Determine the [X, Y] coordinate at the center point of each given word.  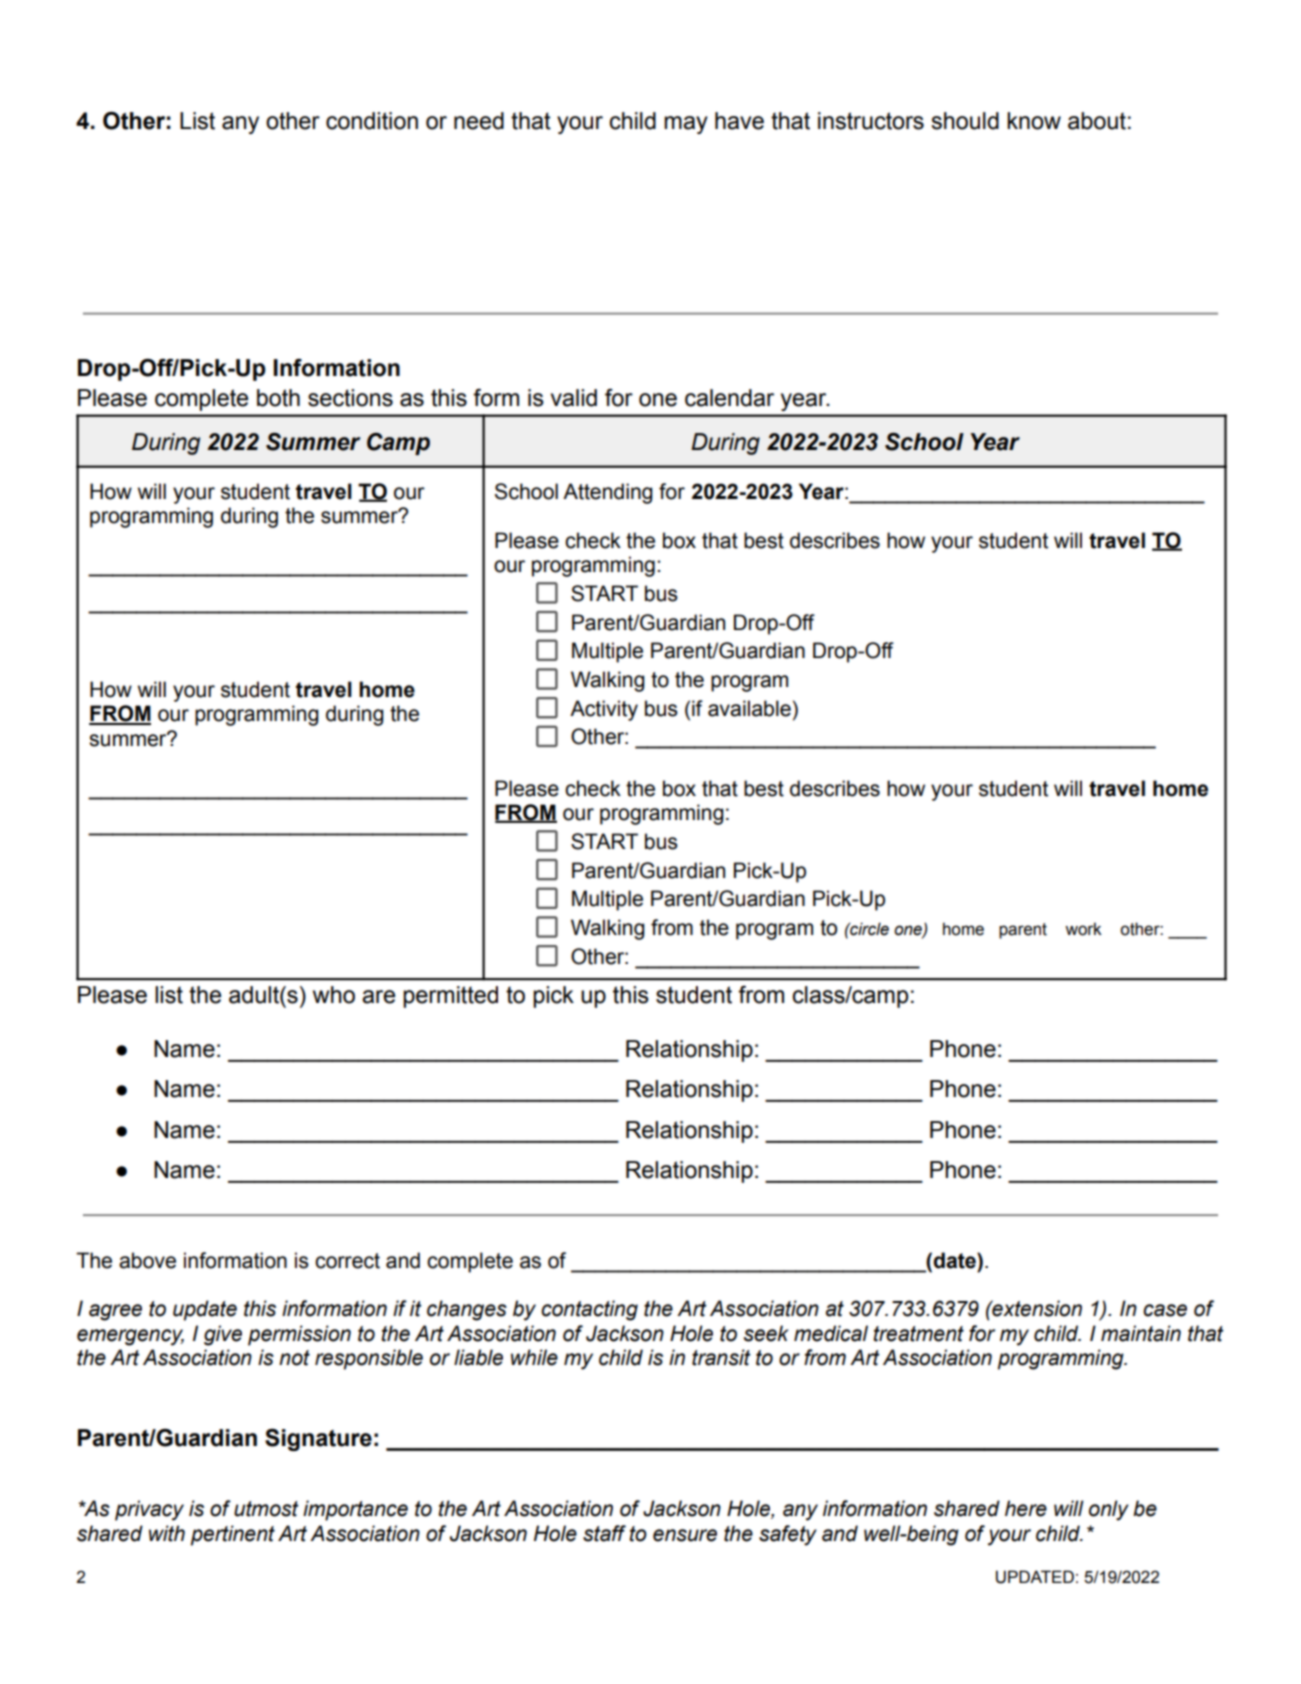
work [1083, 929]
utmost [266, 1509]
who [334, 995]
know [1034, 121]
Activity [604, 710]
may [686, 125]
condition [372, 121]
